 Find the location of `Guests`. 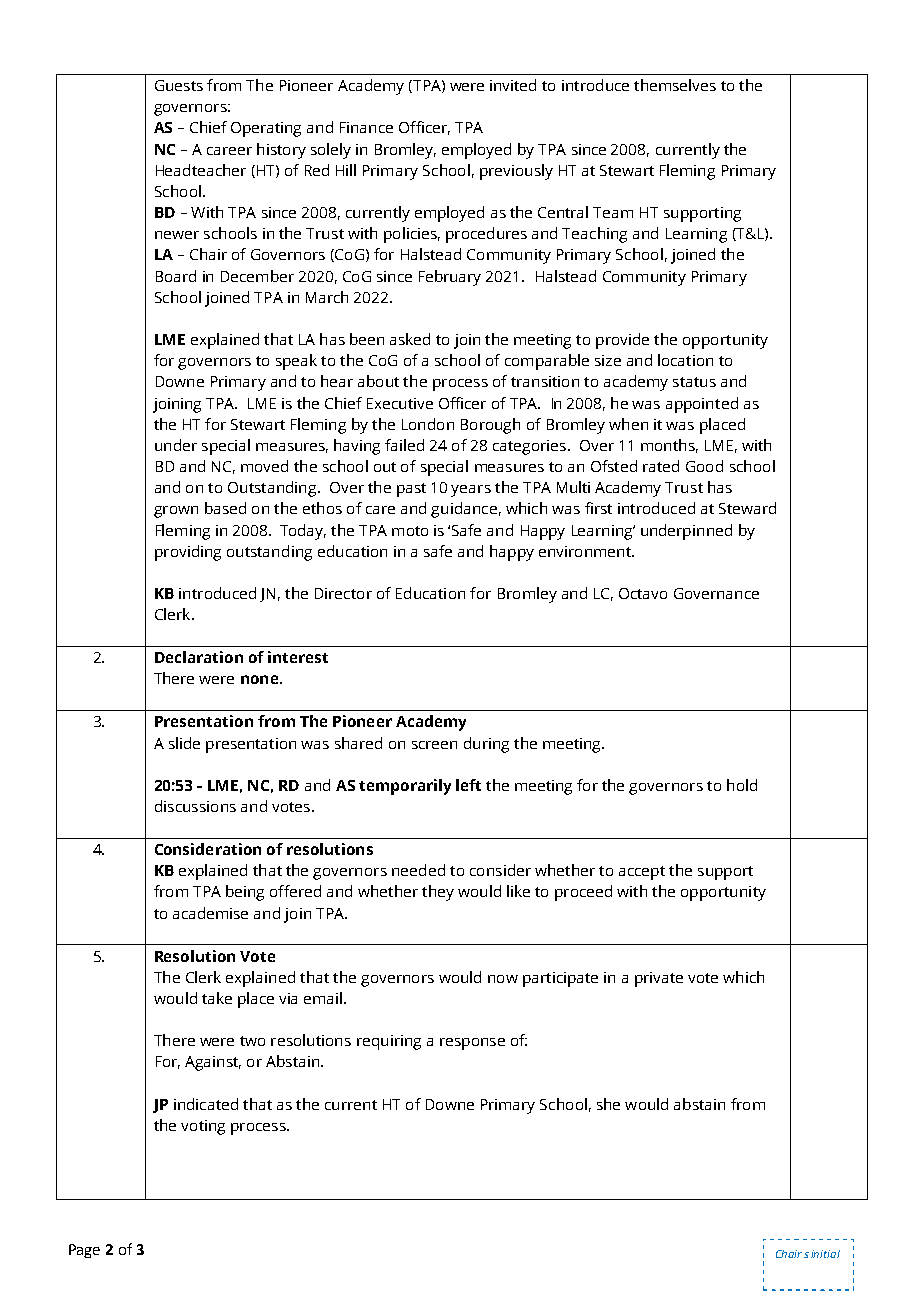

Guests is located at coordinates (179, 85).
